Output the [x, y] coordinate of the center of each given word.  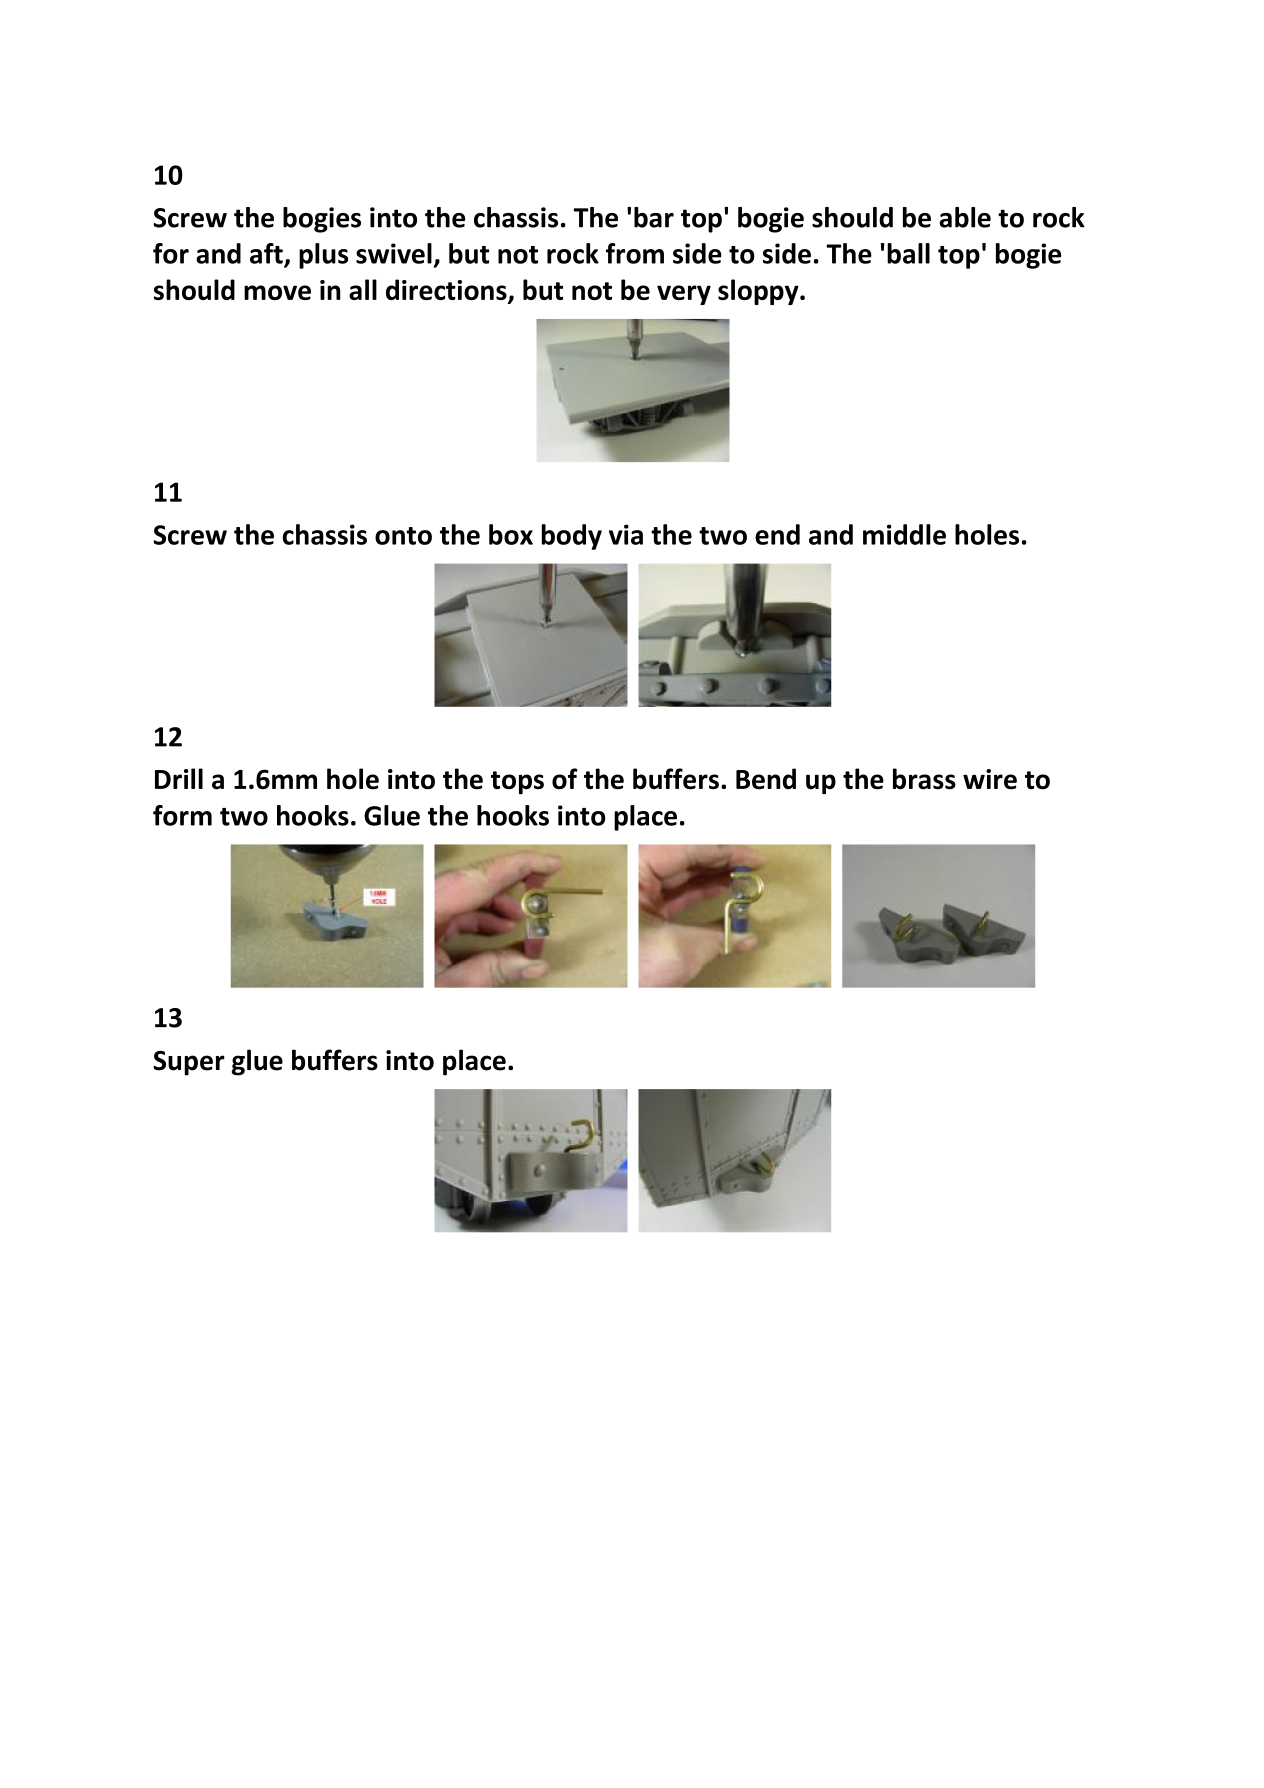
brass [924, 779]
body [572, 537]
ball [908, 253]
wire [990, 779]
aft [267, 254]
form [182, 815]
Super [189, 1063]
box [511, 534]
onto [403, 536]
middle [904, 534]
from [635, 253]
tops [517, 782]
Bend [766, 779]
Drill [179, 778]
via [626, 534]
